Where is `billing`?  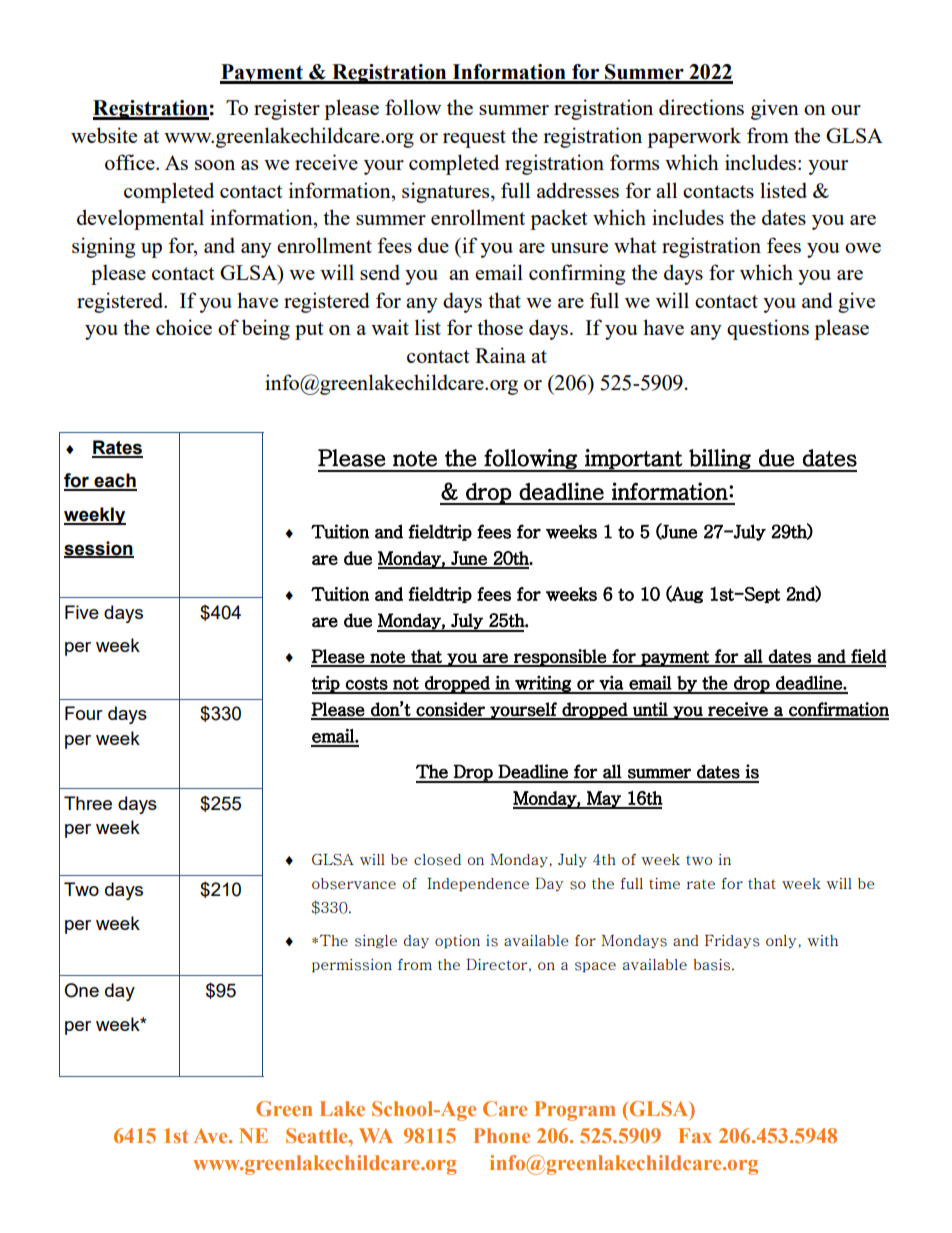 billing is located at coordinates (720, 460).
